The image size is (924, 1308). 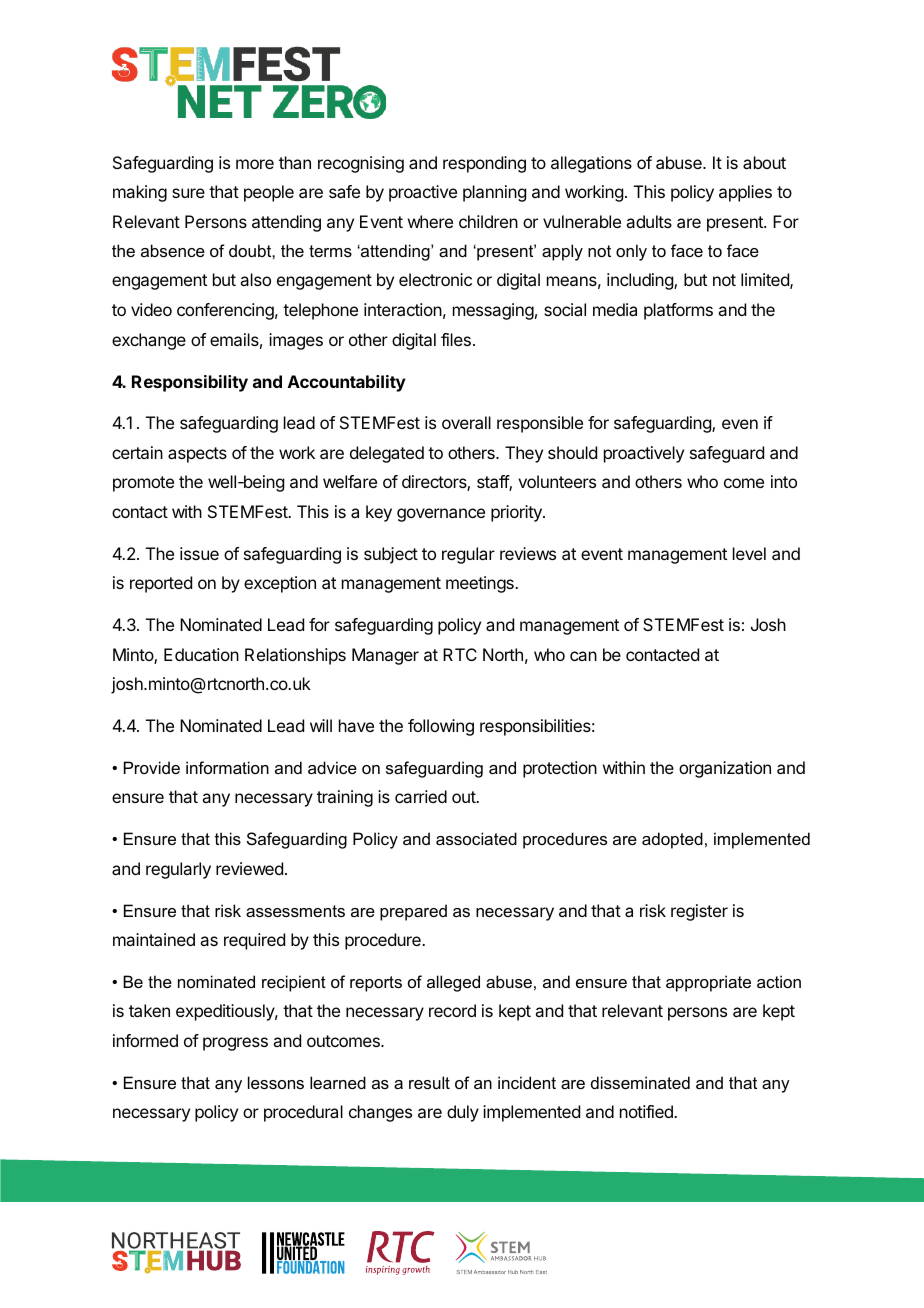 I want to click on more, so click(x=255, y=164).
